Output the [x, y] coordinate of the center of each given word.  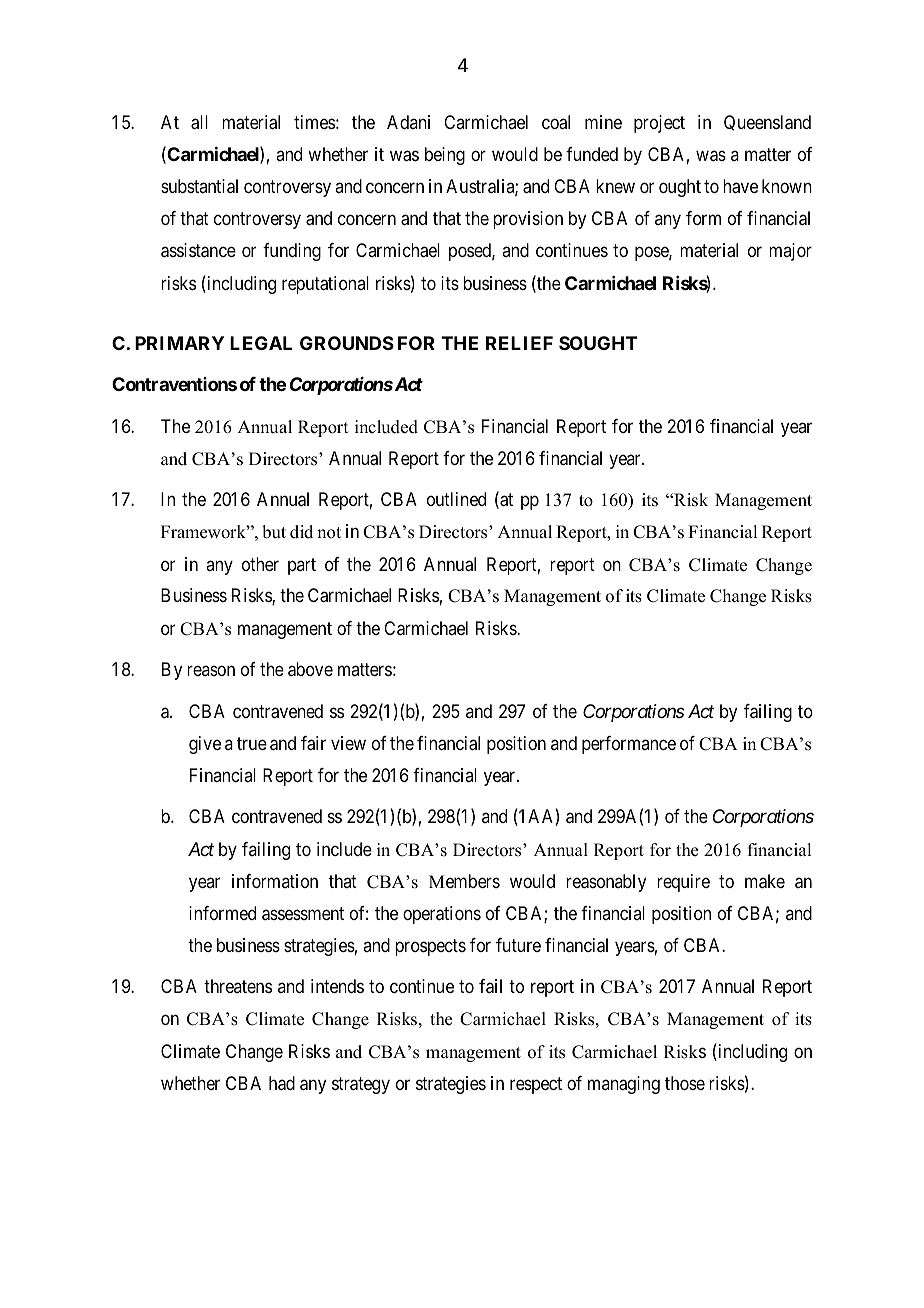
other [260, 564]
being [445, 156]
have [740, 186]
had [282, 1083]
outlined [456, 499]
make [765, 881]
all [199, 122]
